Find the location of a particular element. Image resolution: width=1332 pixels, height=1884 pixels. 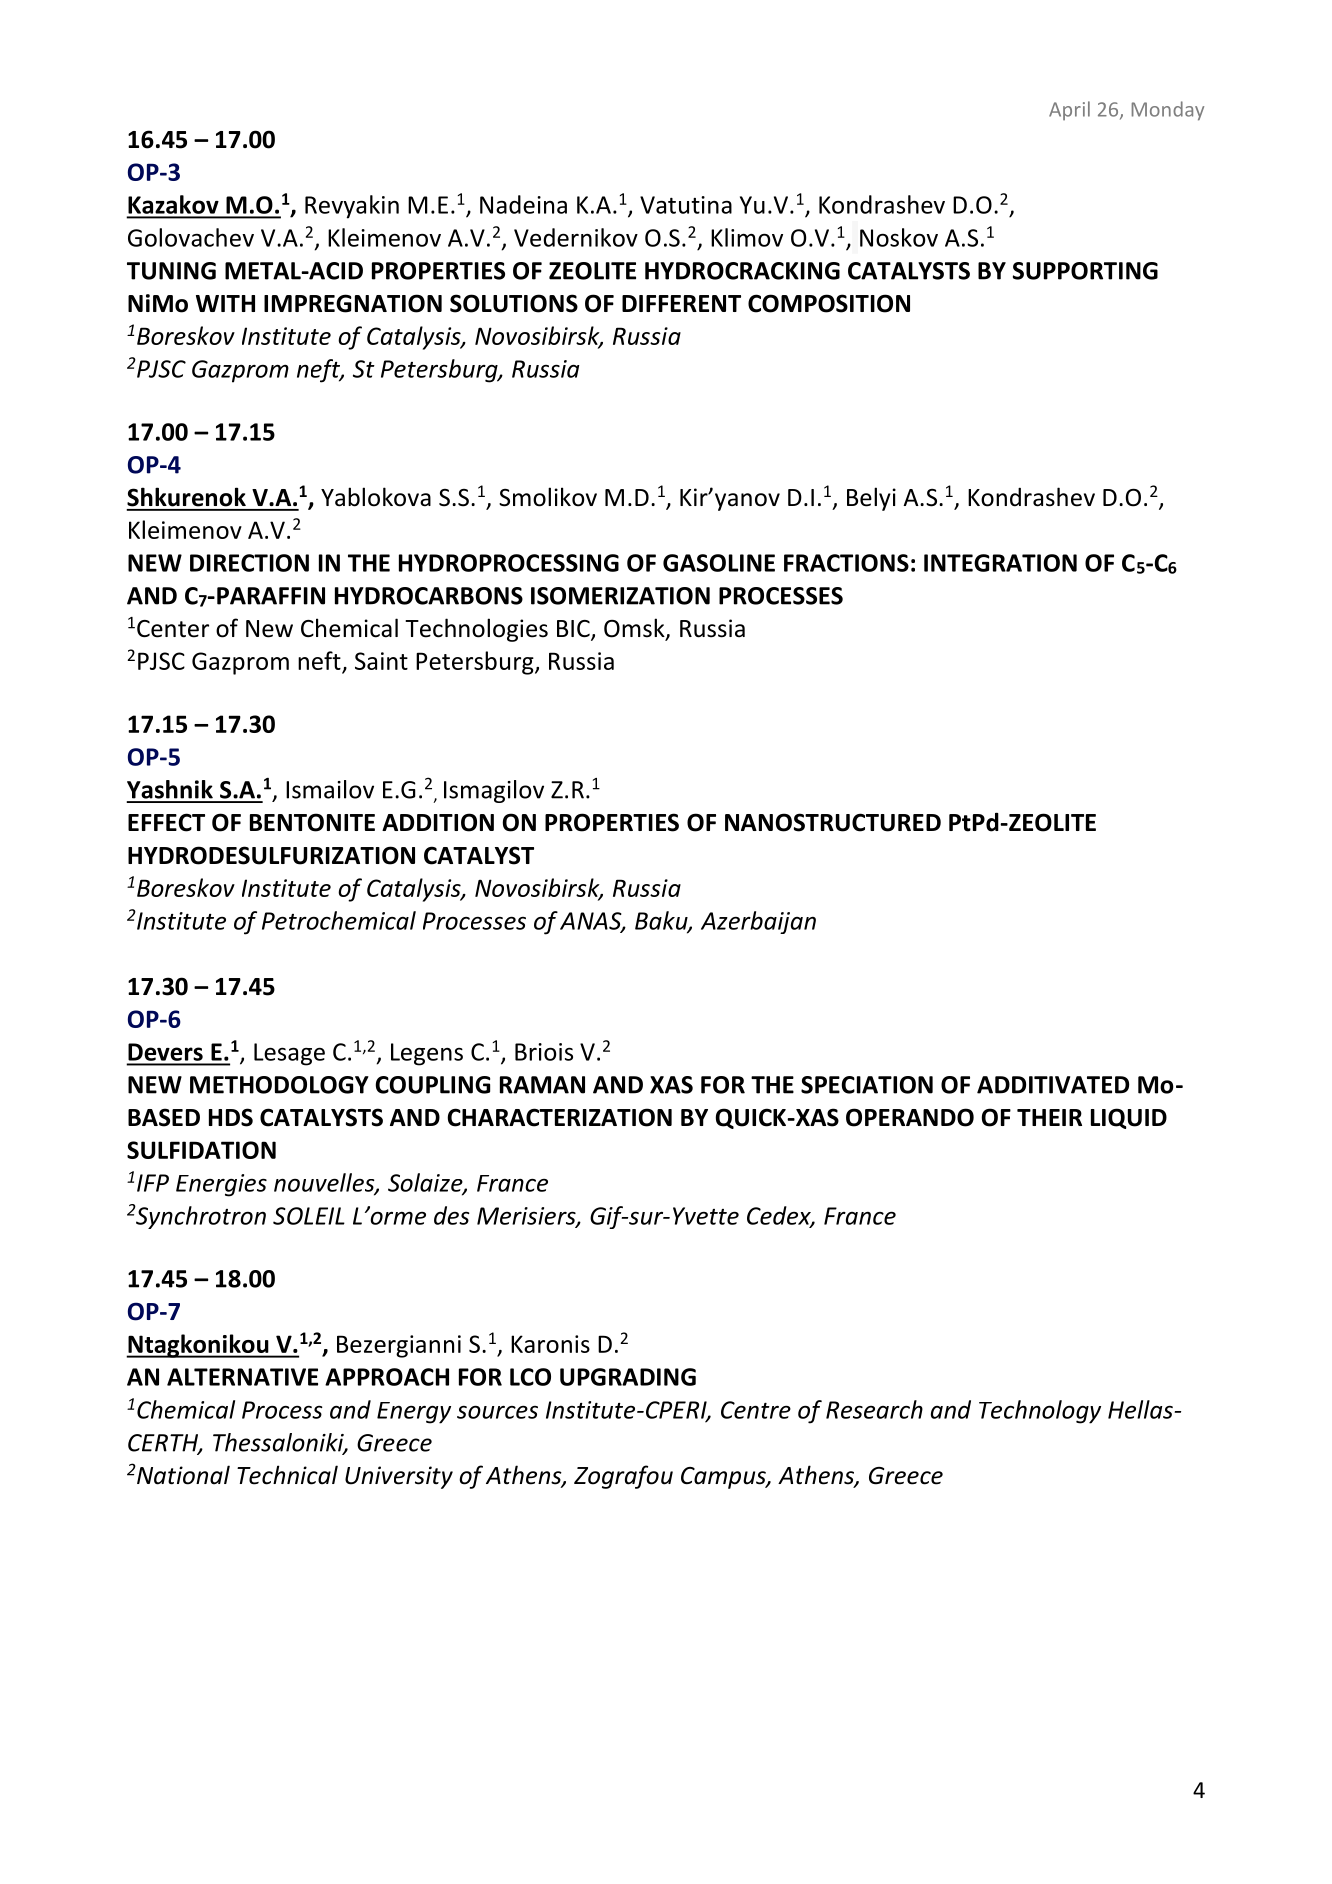

DIFFERENT is located at coordinates (681, 303).
